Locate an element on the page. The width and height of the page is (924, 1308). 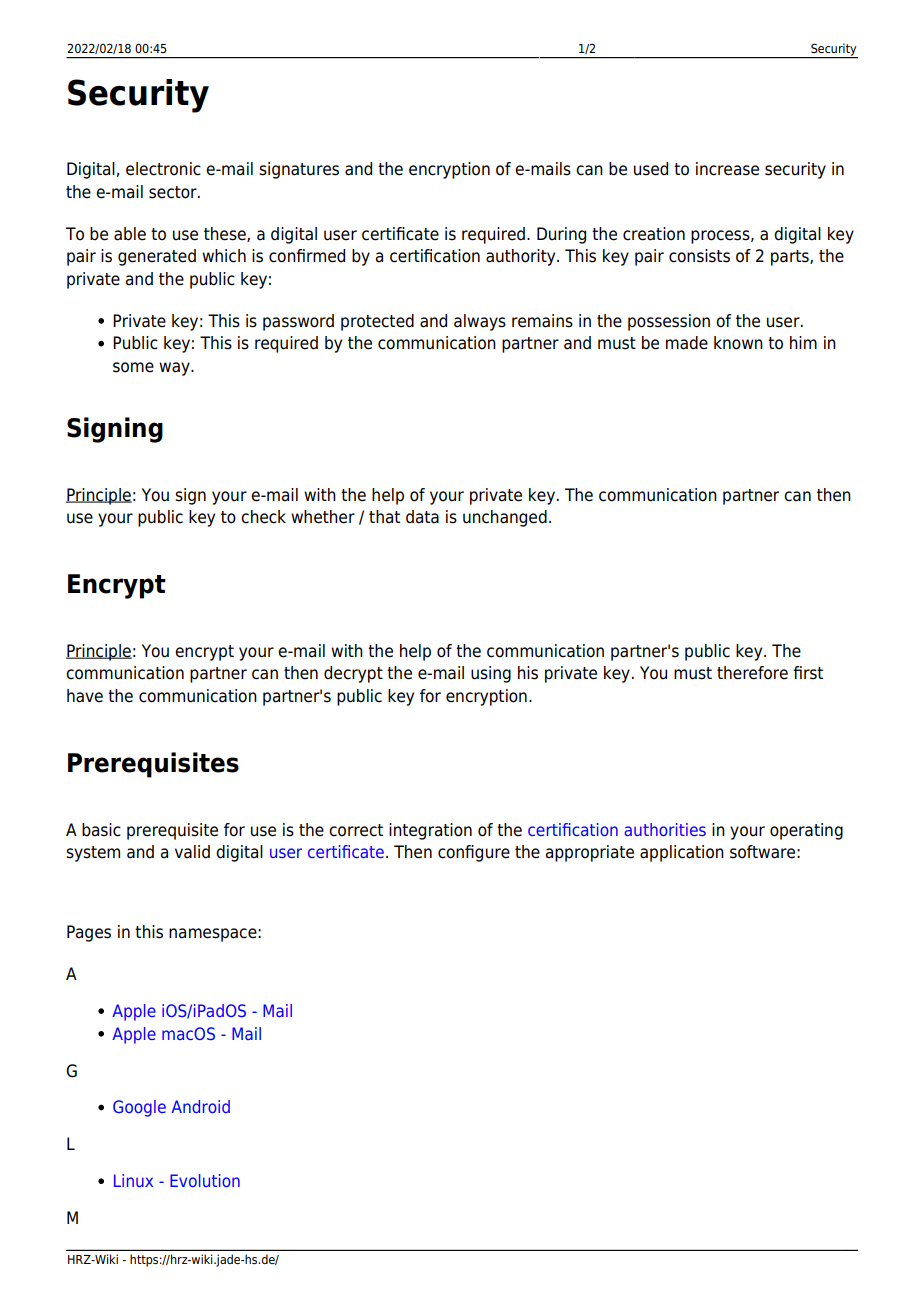
authority is located at coordinates (522, 257).
